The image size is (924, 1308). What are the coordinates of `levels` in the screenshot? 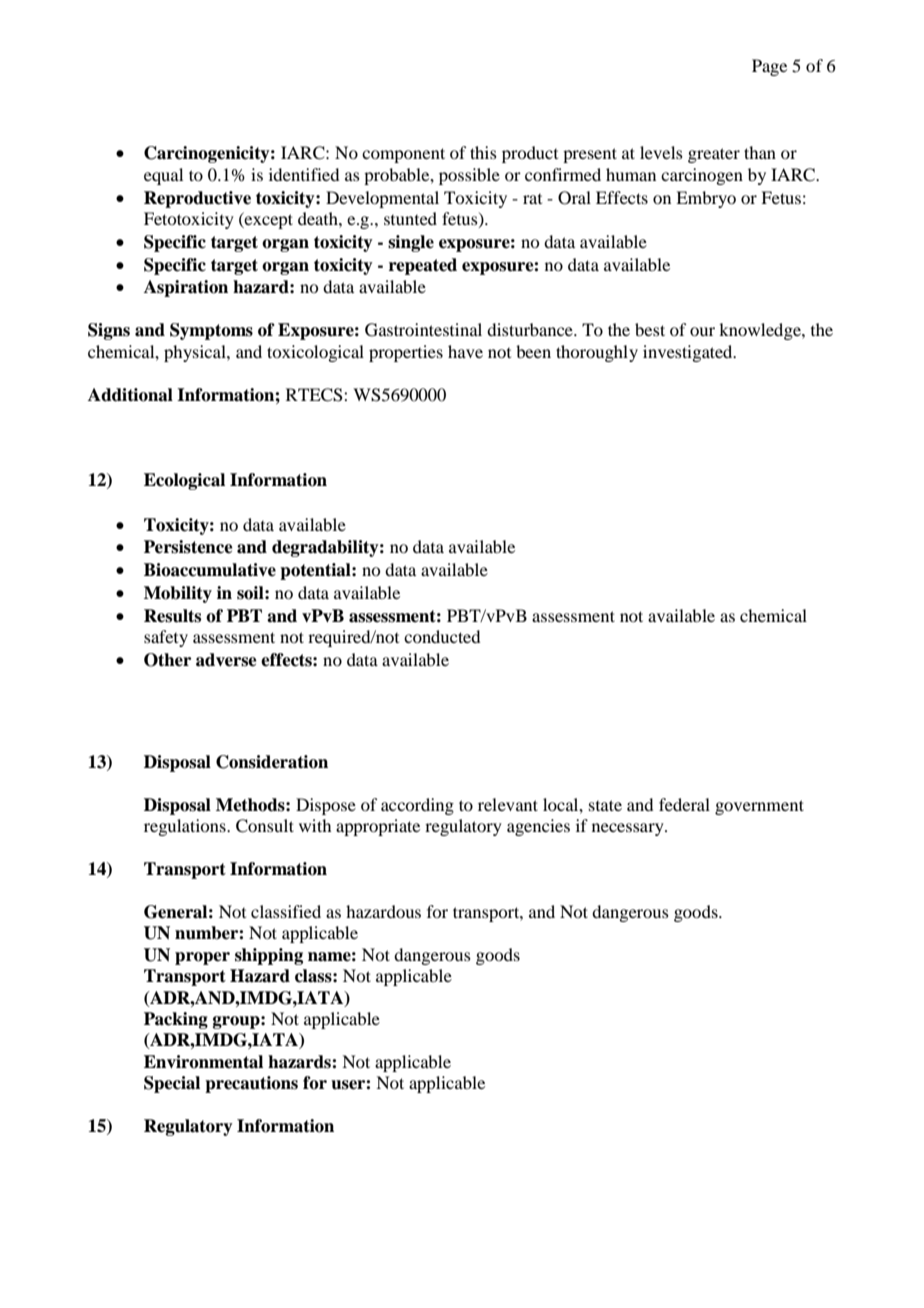 It's located at (661, 152).
